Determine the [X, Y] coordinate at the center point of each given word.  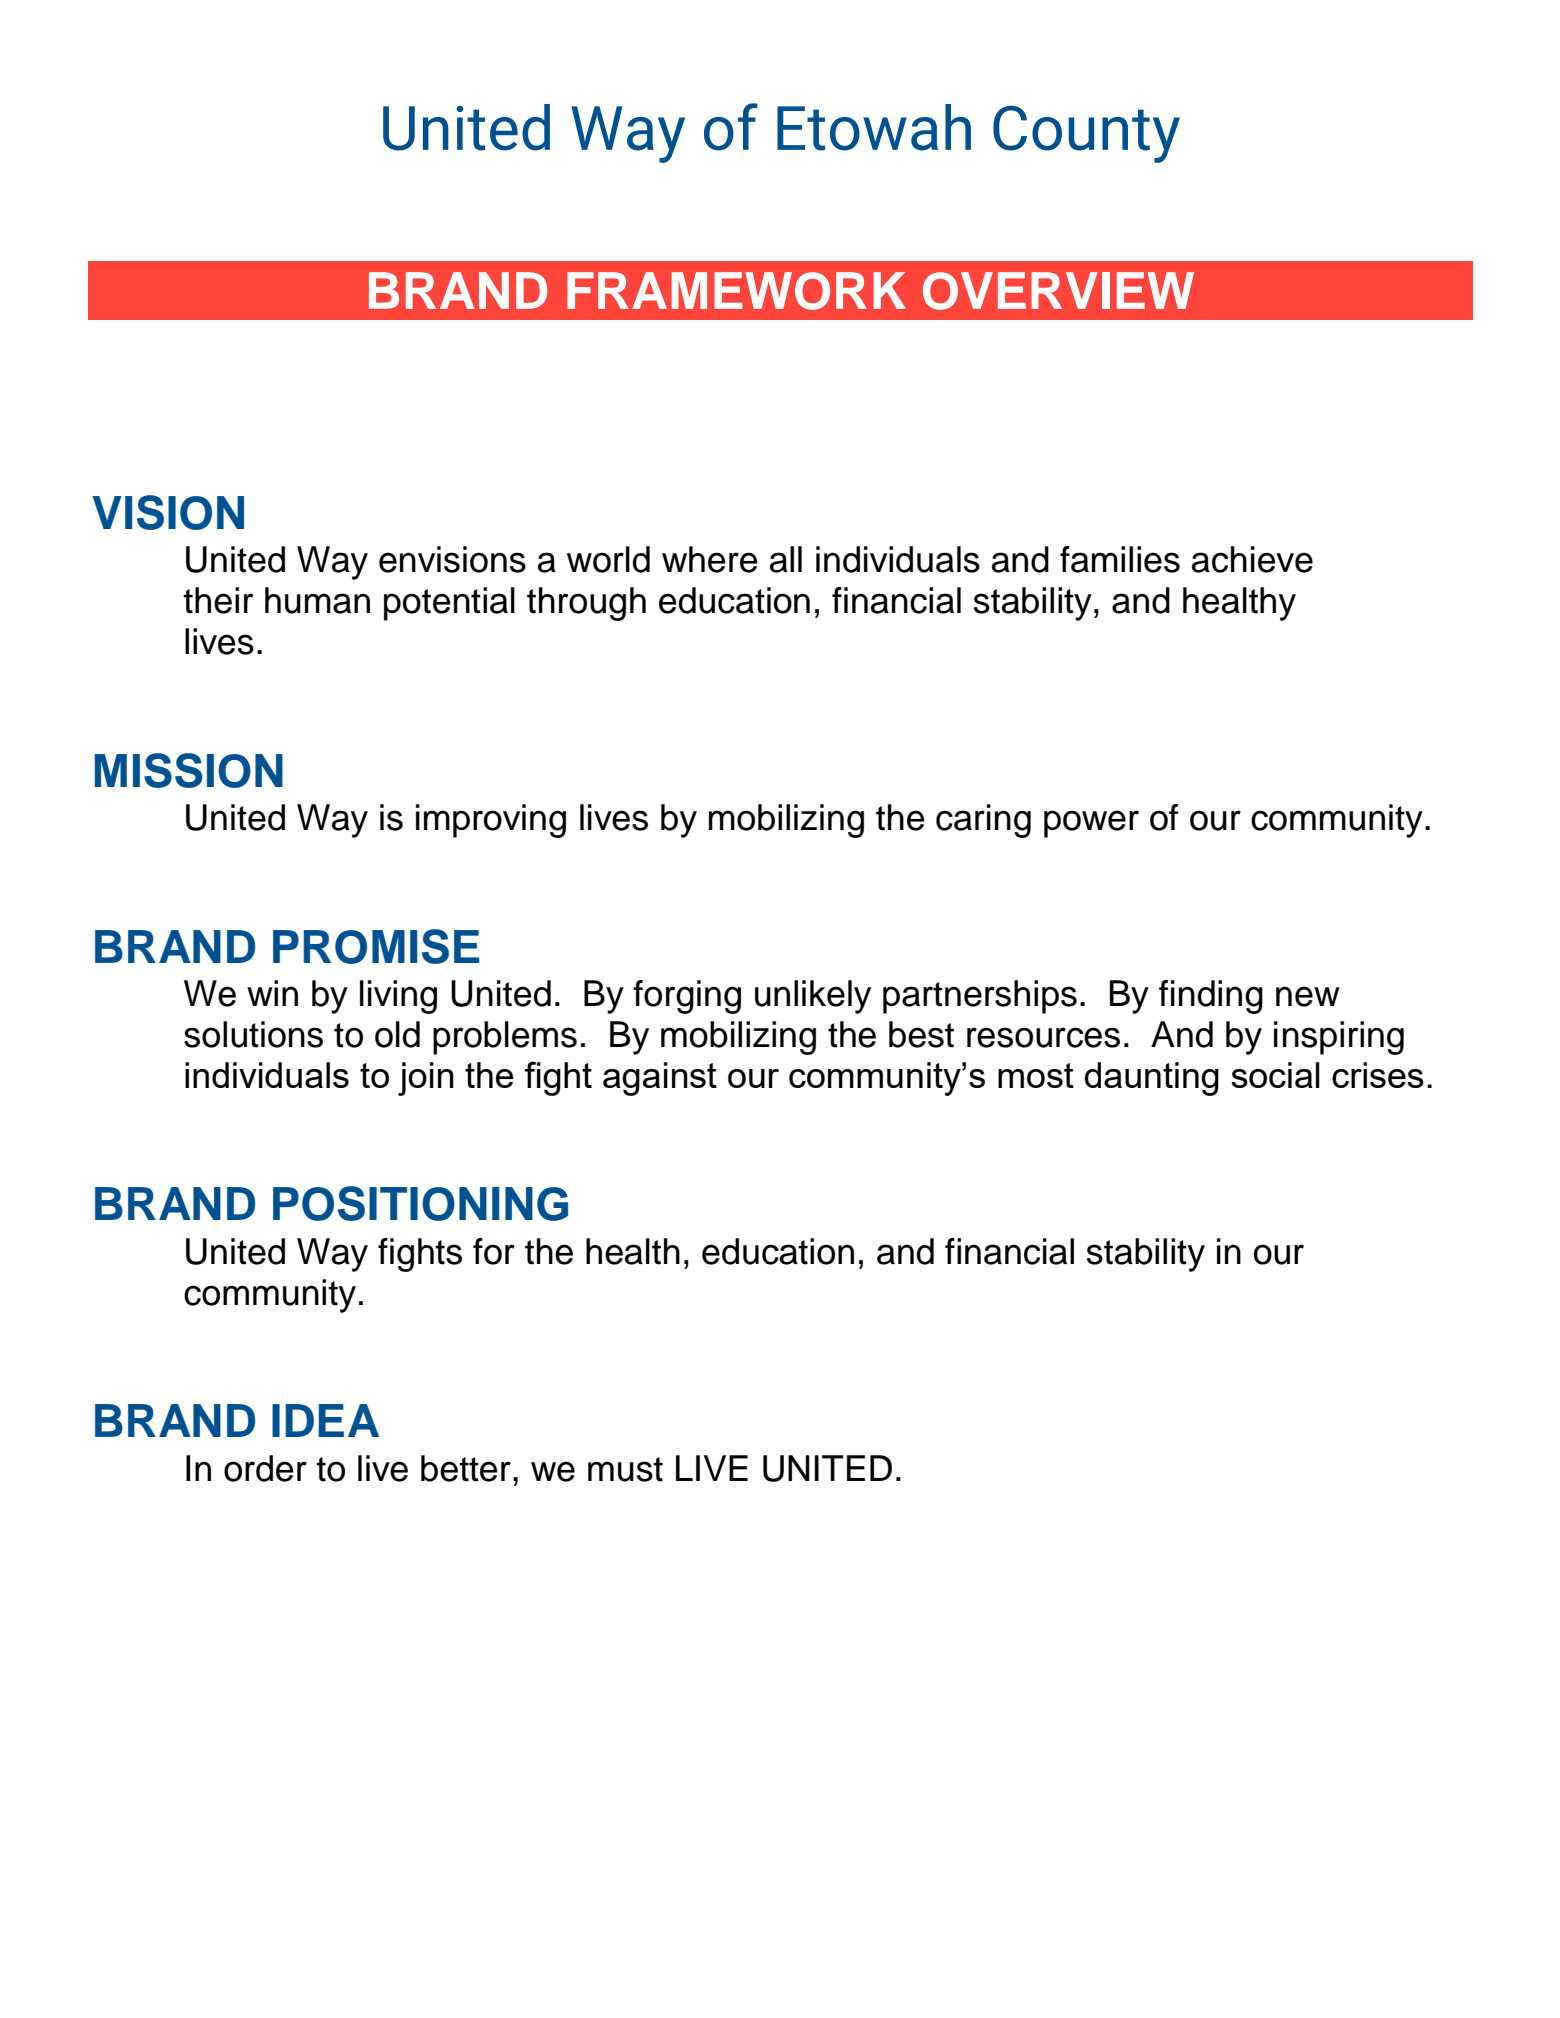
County [1086, 134]
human [317, 600]
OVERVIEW [1058, 291]
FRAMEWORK [736, 291]
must [625, 1469]
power [1091, 824]
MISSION [189, 770]
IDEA [325, 1420]
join [426, 1079]
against [660, 1079]
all [786, 559]
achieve [1252, 559]
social [1276, 1075]
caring [983, 821]
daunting [1151, 1079]
